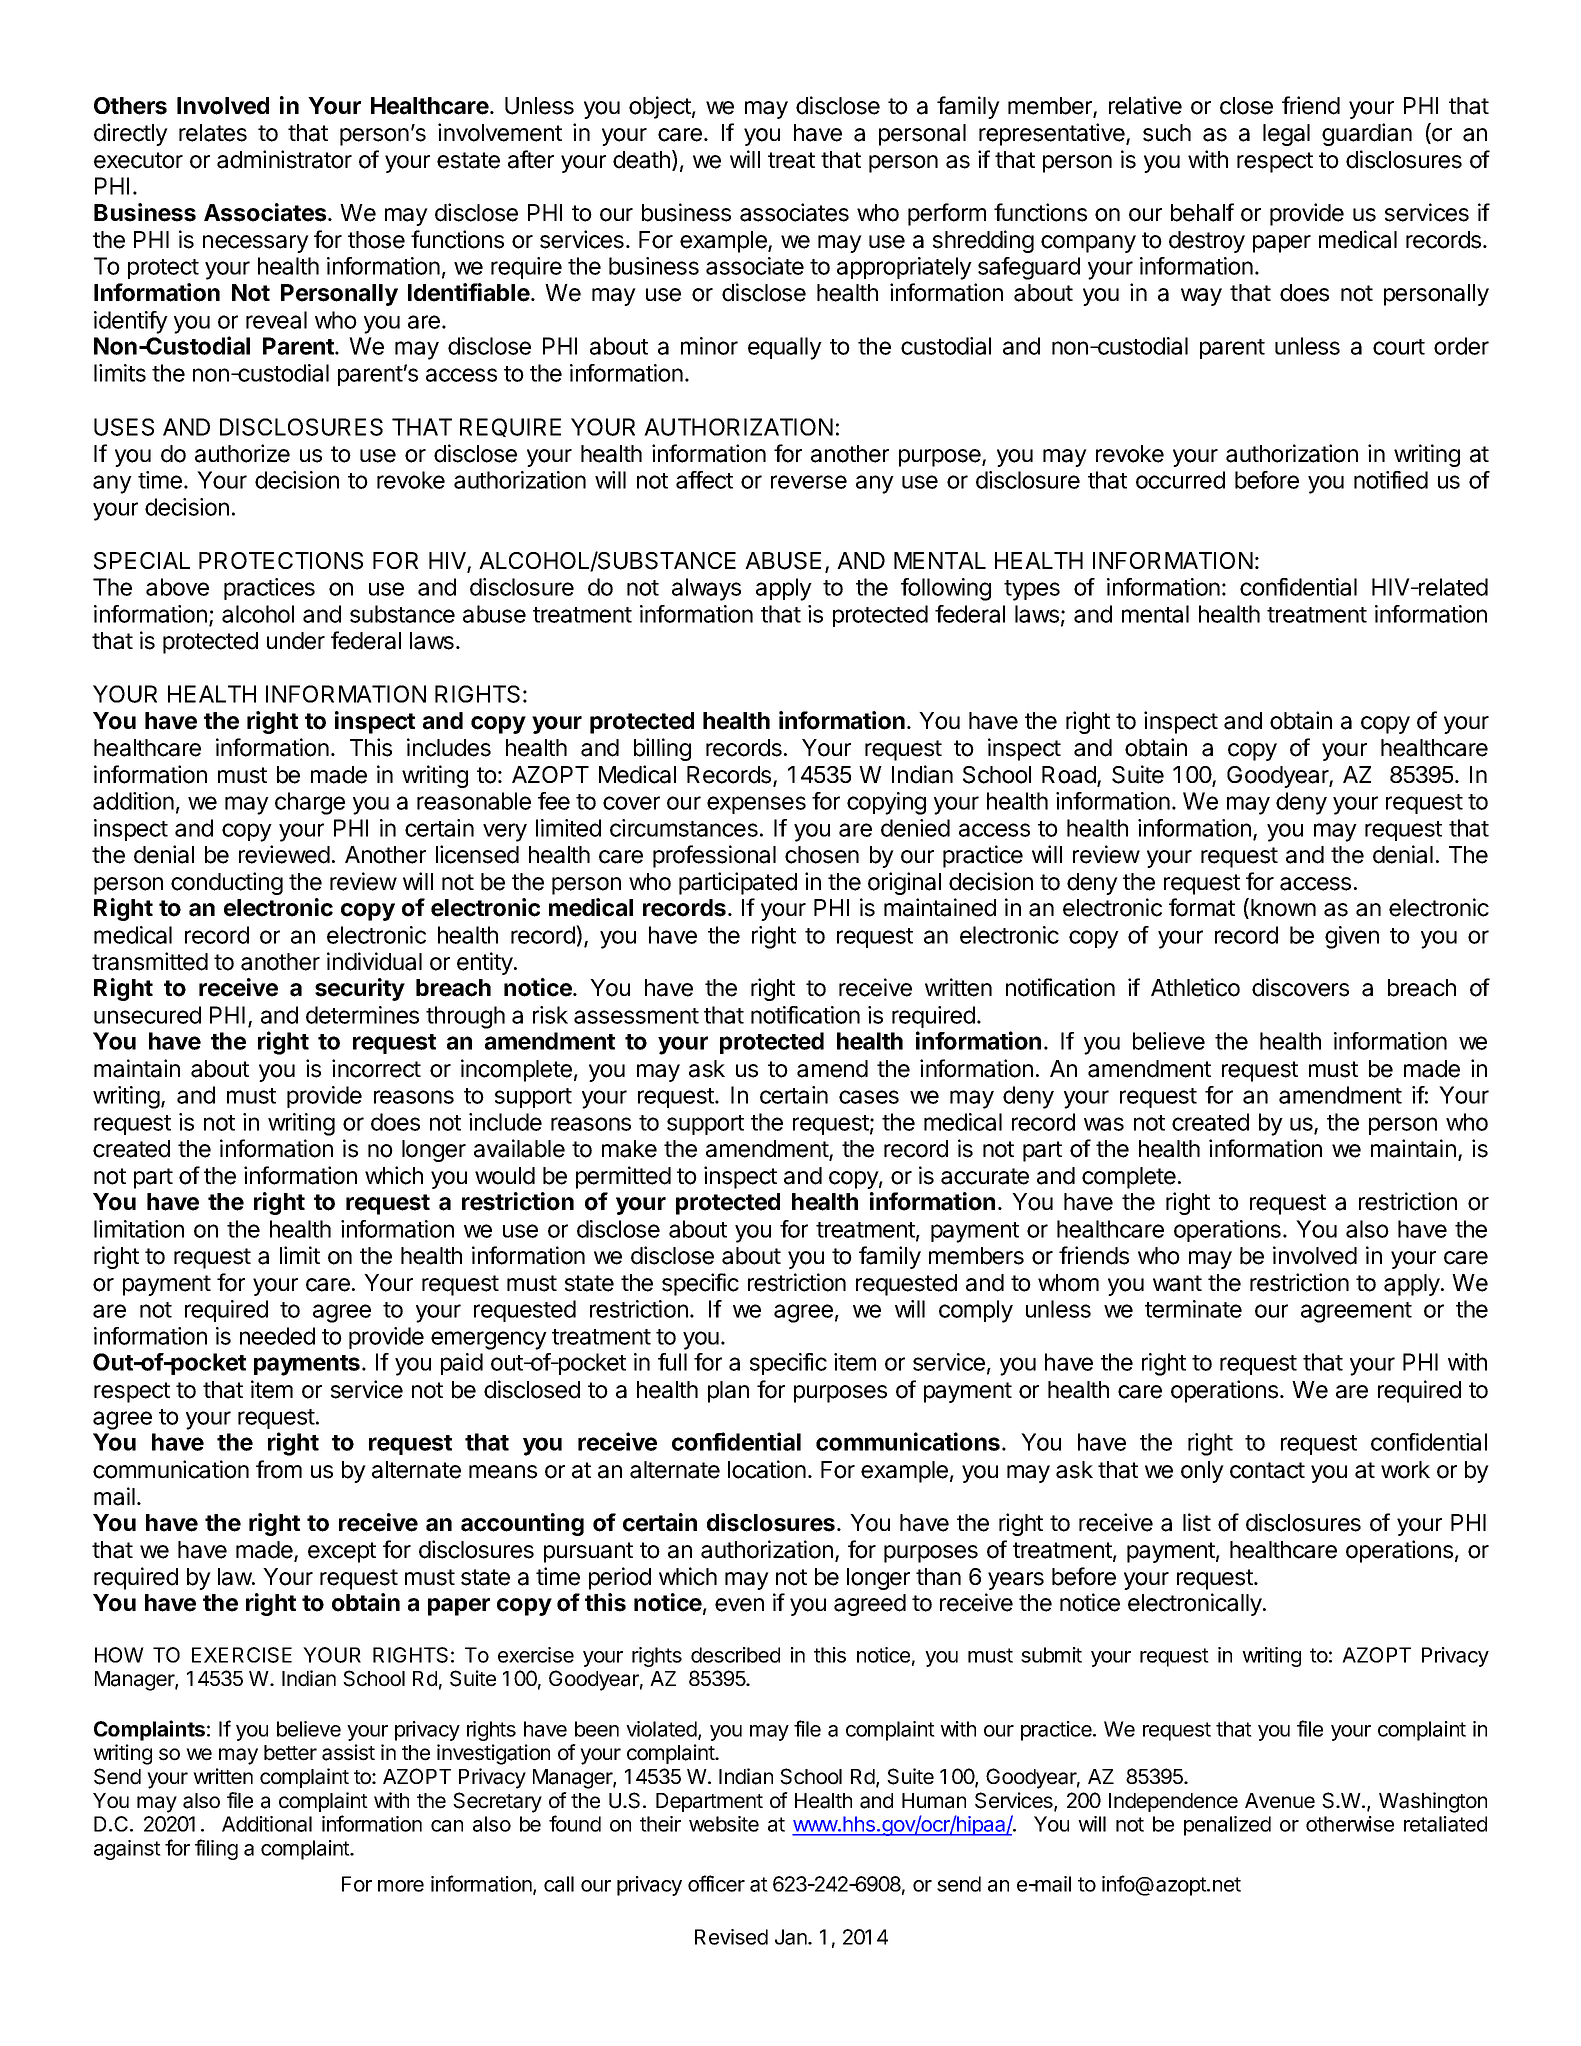 This page has height=2046, width=1581. What do you see at coordinates (279, 1469) in the page?
I see `from` at bounding box center [279, 1469].
